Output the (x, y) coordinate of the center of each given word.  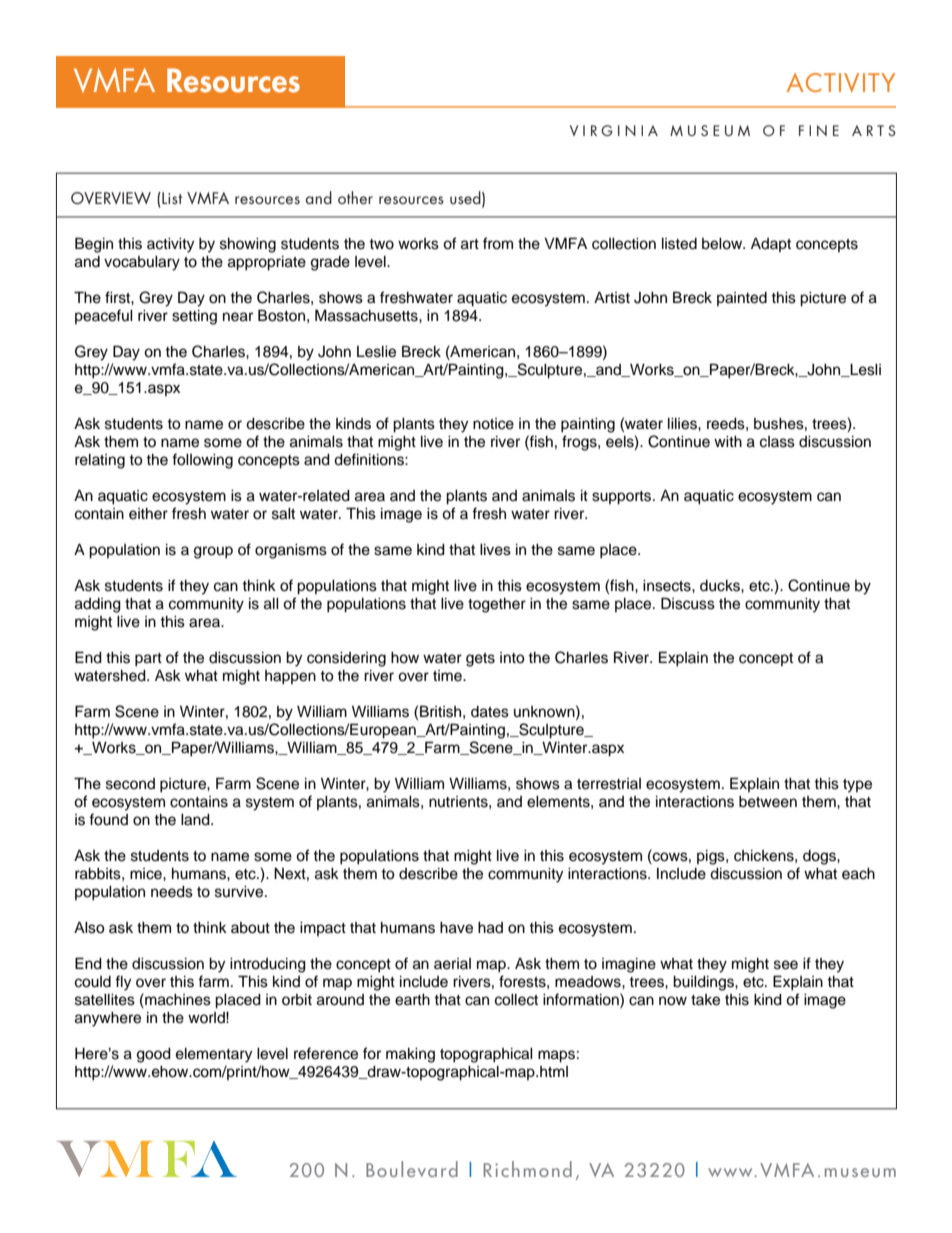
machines (177, 999)
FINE (819, 130)
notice (493, 424)
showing (248, 245)
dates (490, 712)
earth (412, 1000)
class (777, 442)
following (202, 461)
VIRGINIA (614, 130)
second (130, 784)
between (768, 802)
